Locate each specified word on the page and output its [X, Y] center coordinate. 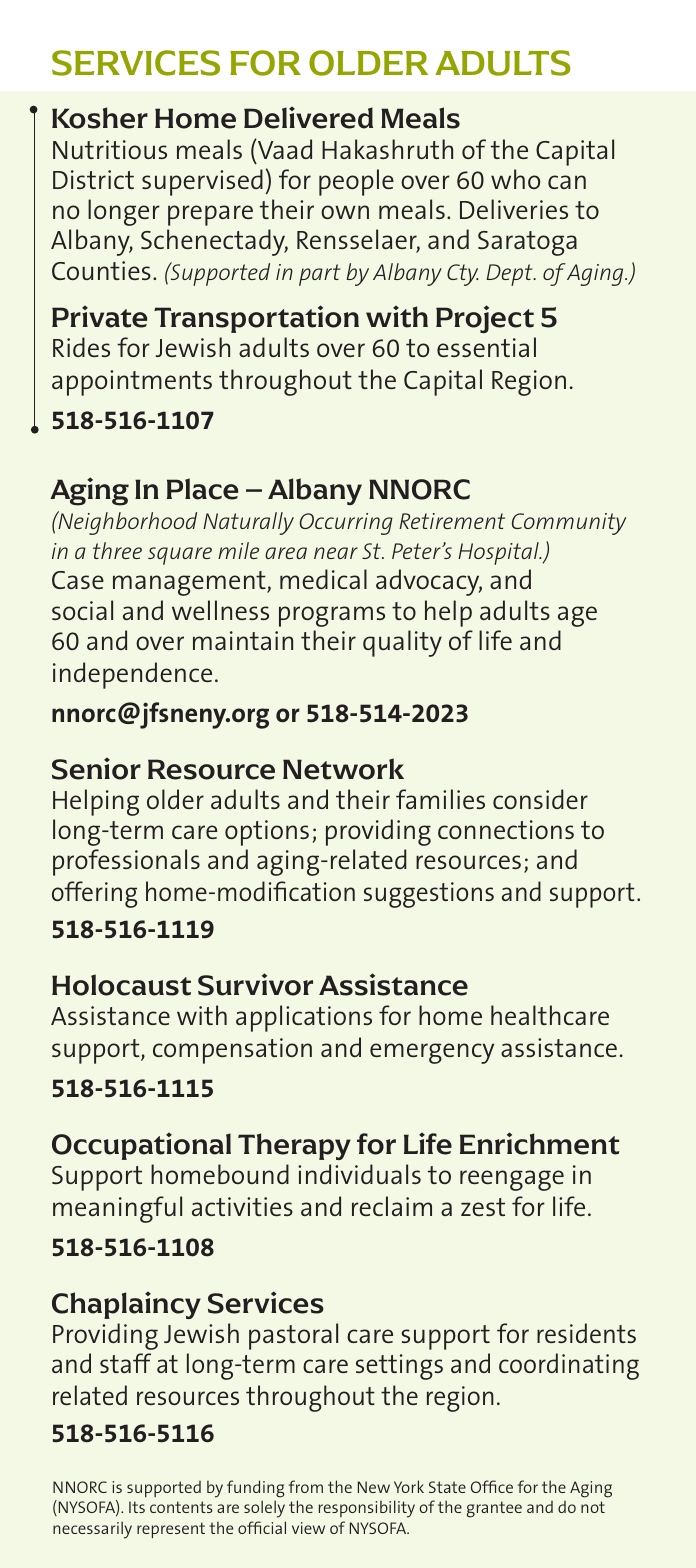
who [515, 179]
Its [137, 1507]
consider [540, 799]
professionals [126, 862]
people [356, 182]
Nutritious [110, 149]
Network [343, 769]
